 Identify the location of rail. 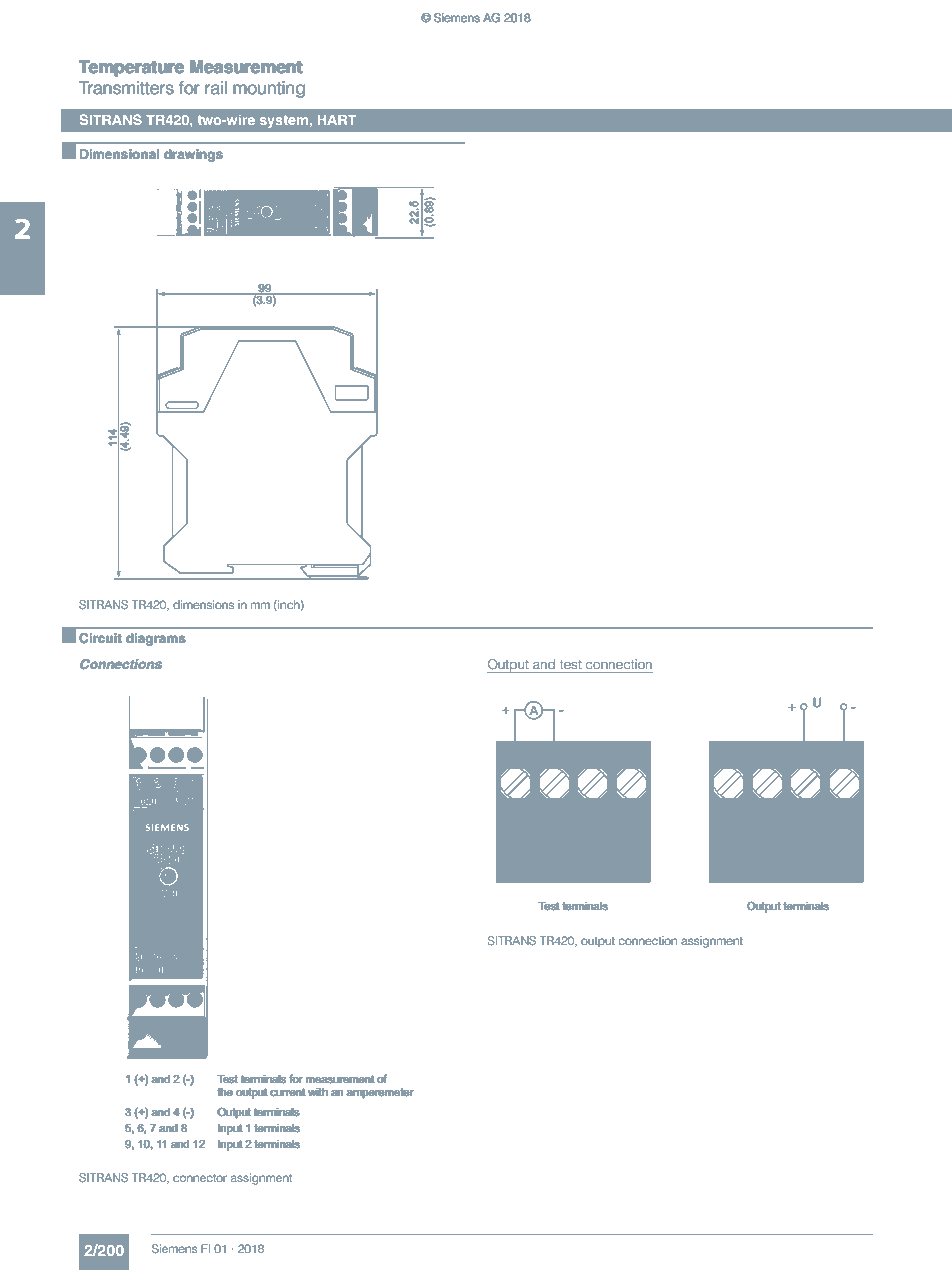
(216, 87).
